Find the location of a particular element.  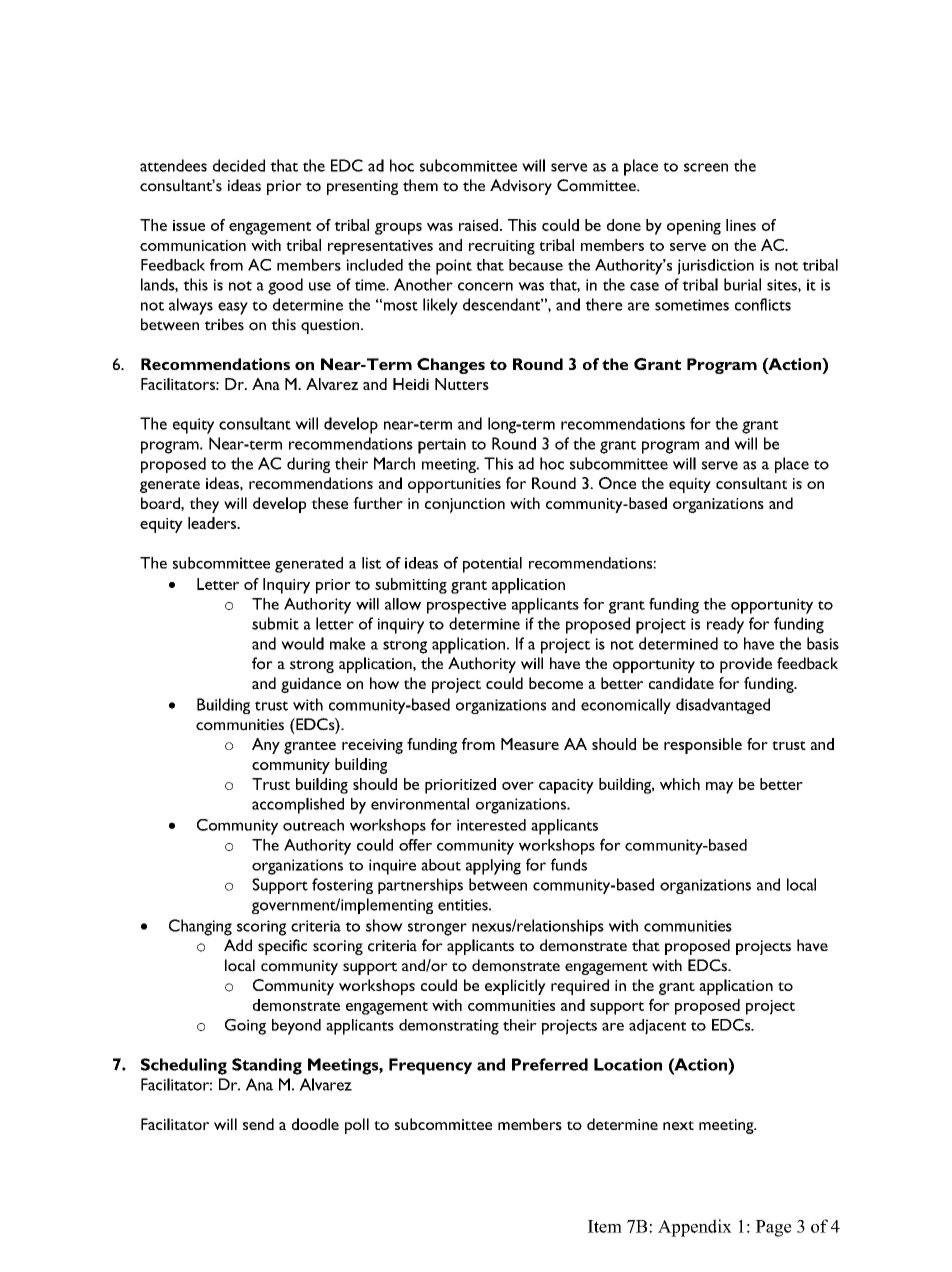

guidance is located at coordinates (311, 685).
